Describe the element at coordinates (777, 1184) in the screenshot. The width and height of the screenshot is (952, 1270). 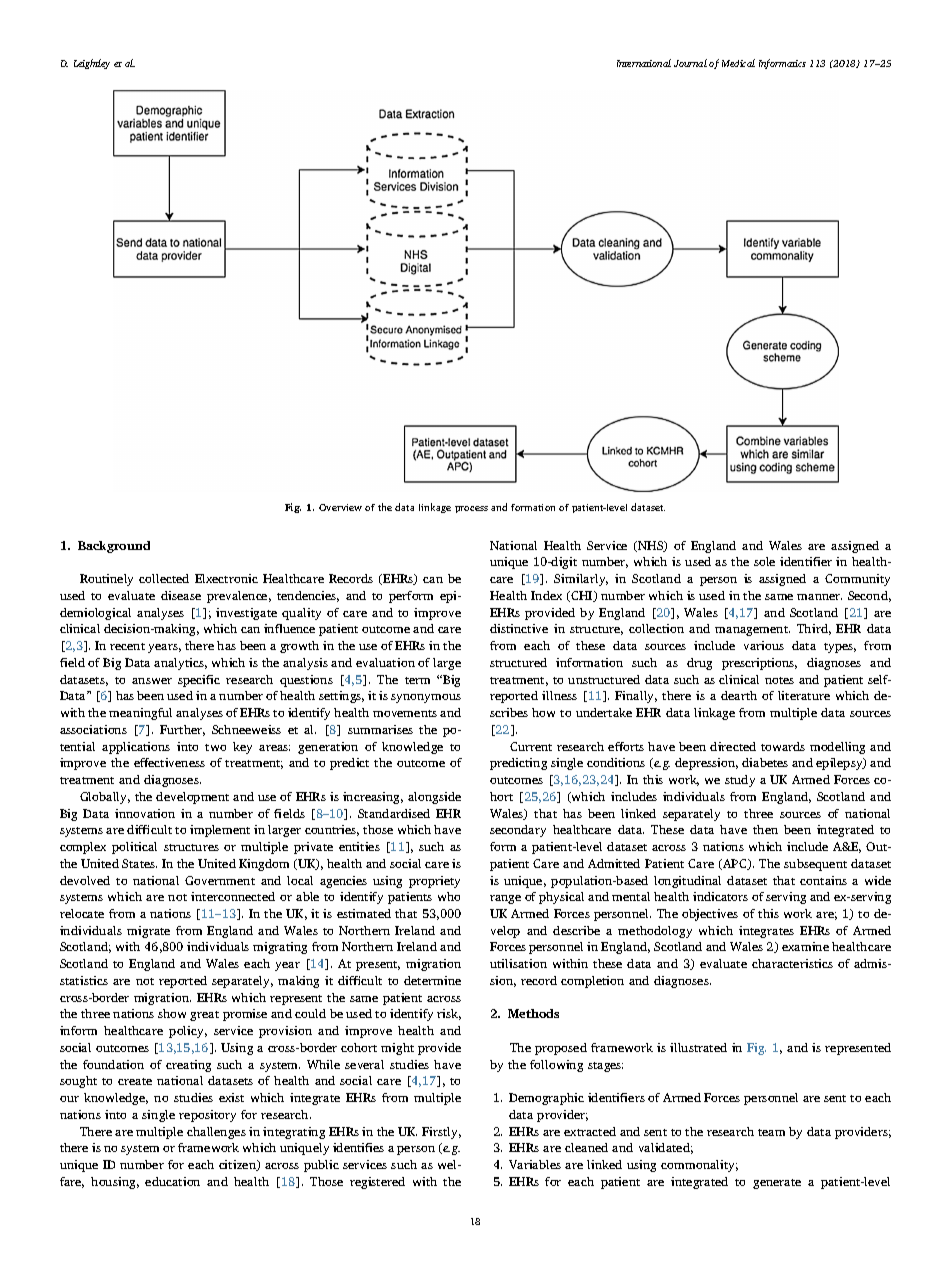
I see `generate` at that location.
